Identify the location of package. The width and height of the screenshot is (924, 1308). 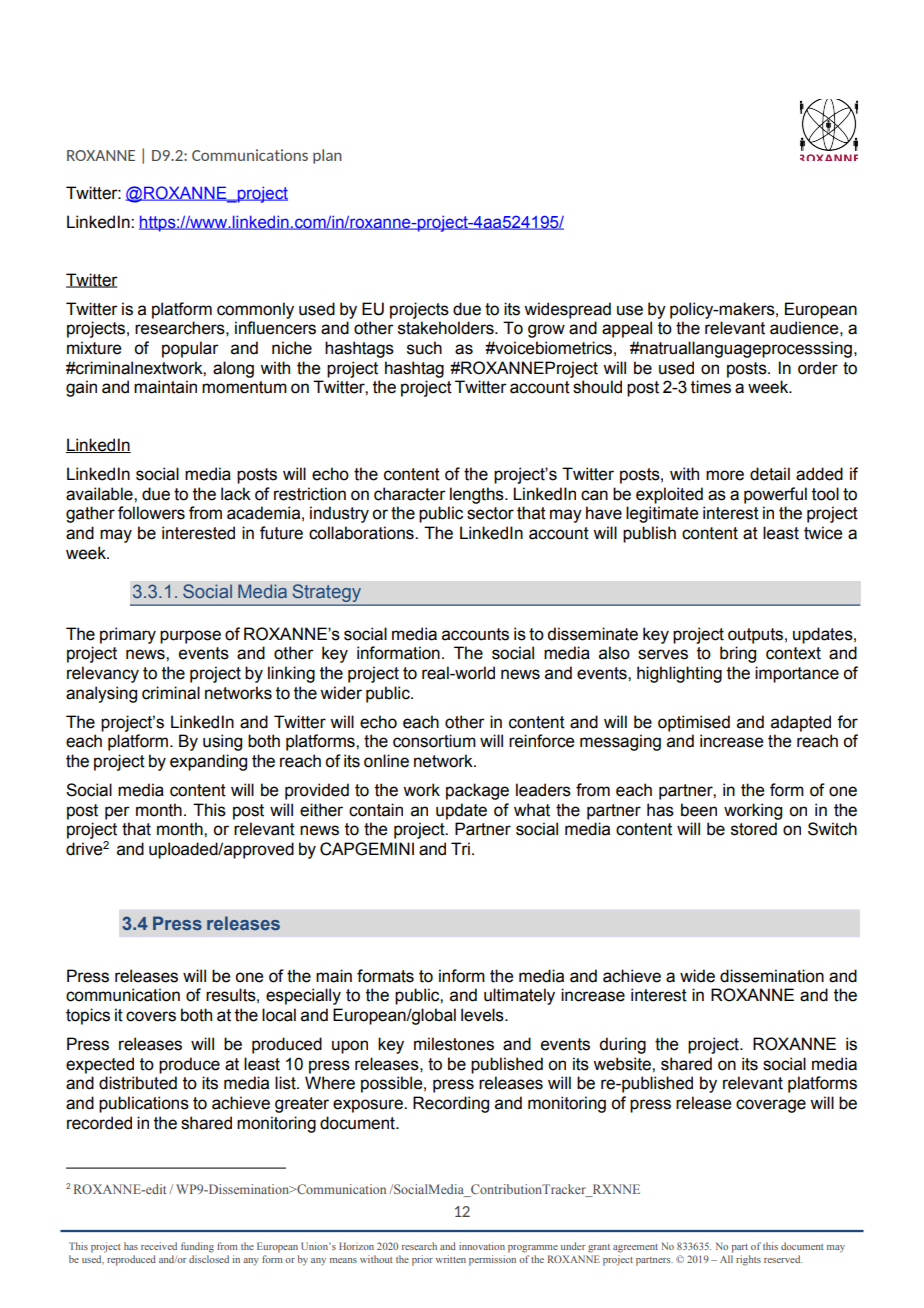
(477, 791).
